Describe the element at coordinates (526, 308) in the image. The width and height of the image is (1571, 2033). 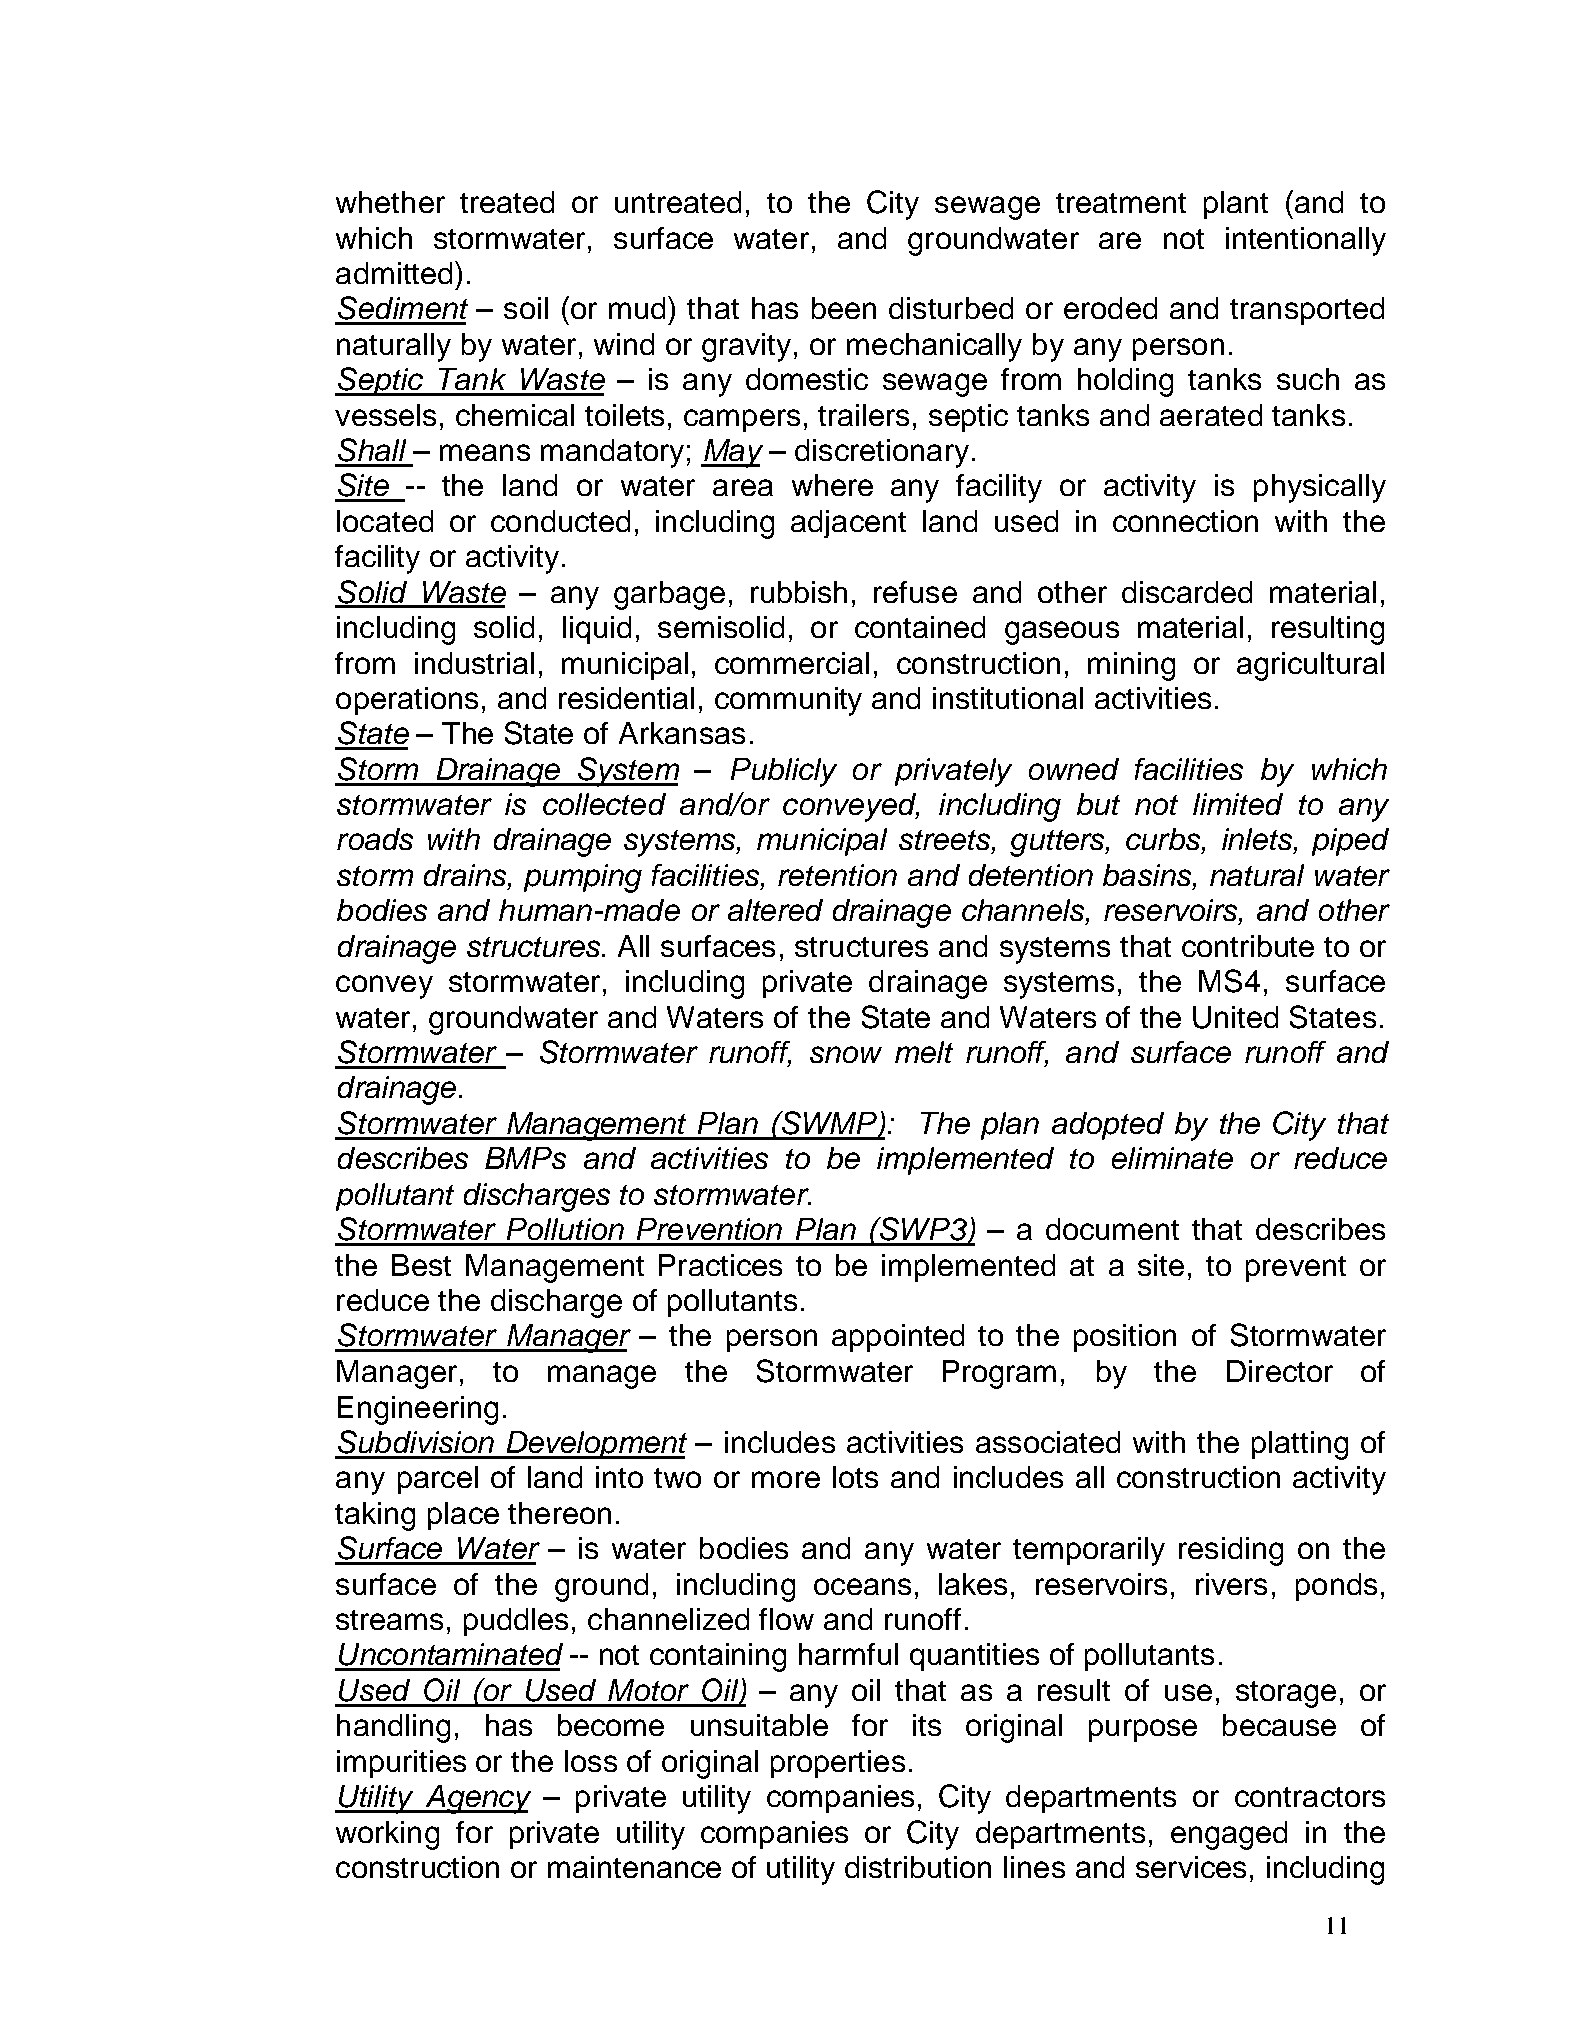
I see `soil` at that location.
